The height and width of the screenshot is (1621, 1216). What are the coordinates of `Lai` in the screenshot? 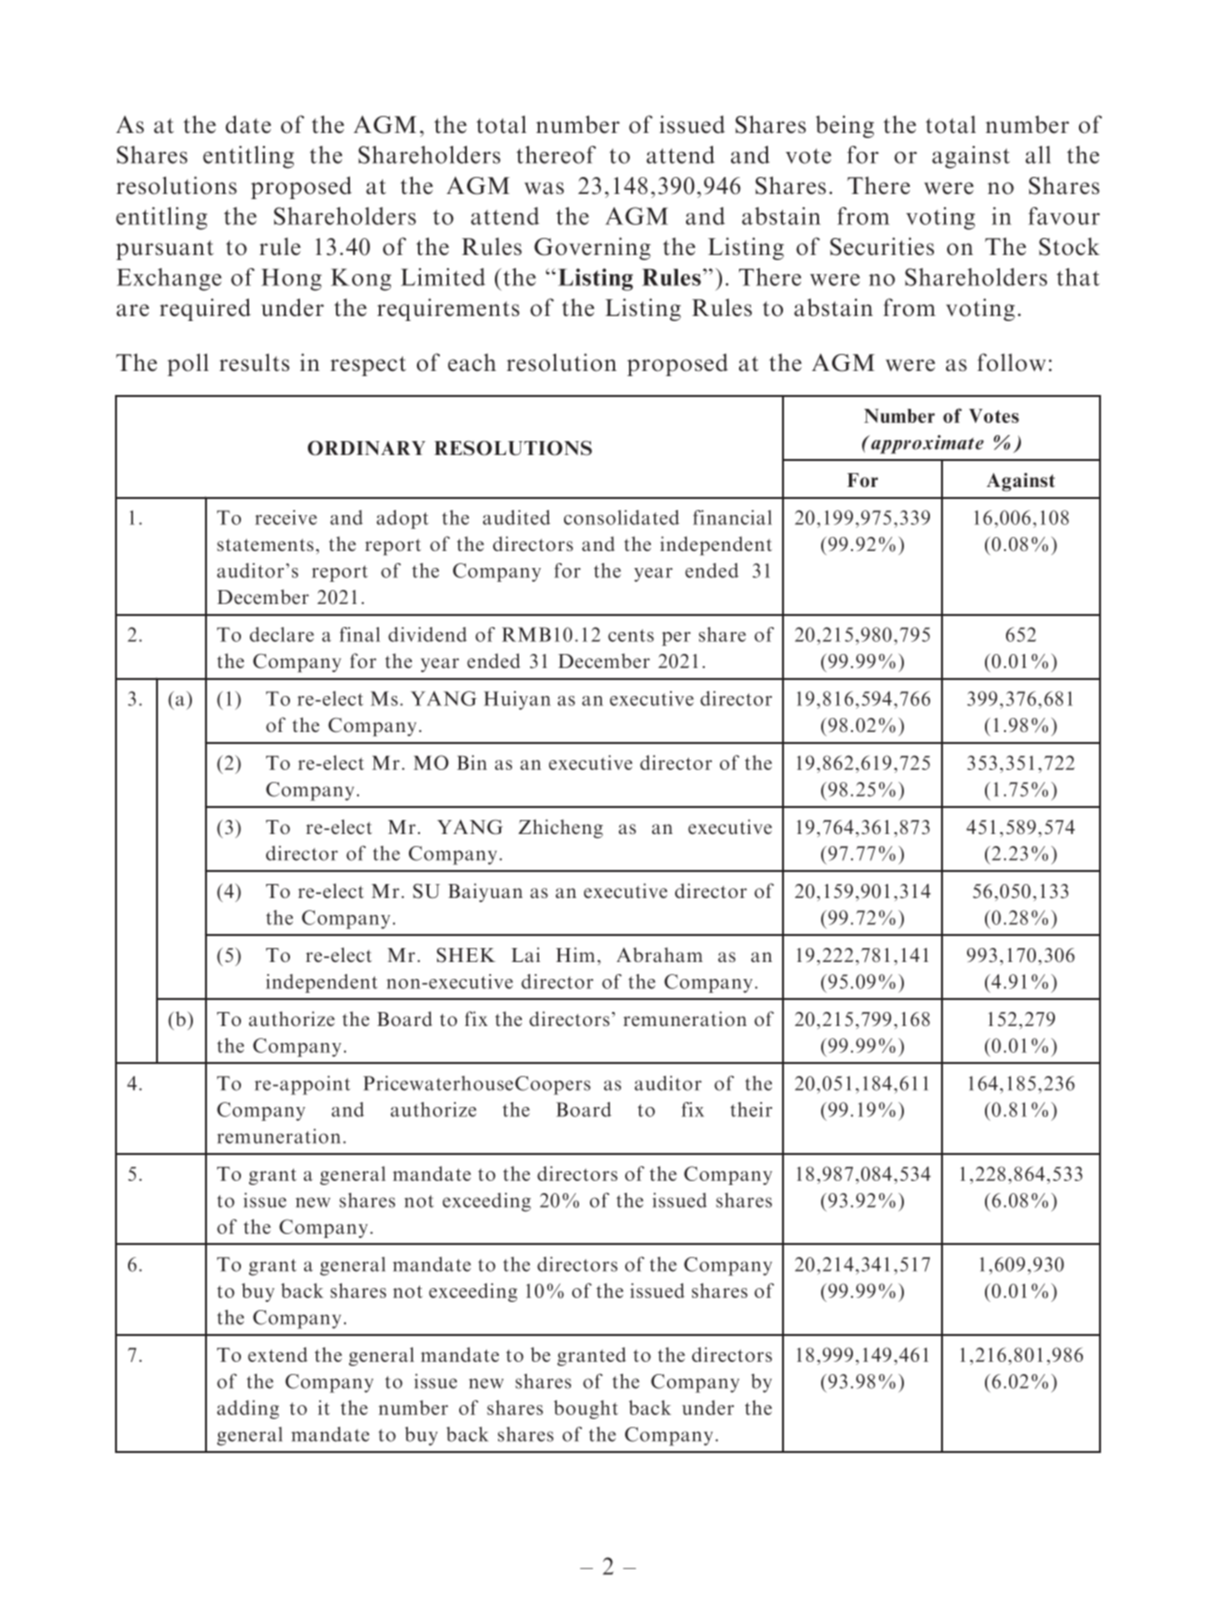 It's located at (525, 954).
